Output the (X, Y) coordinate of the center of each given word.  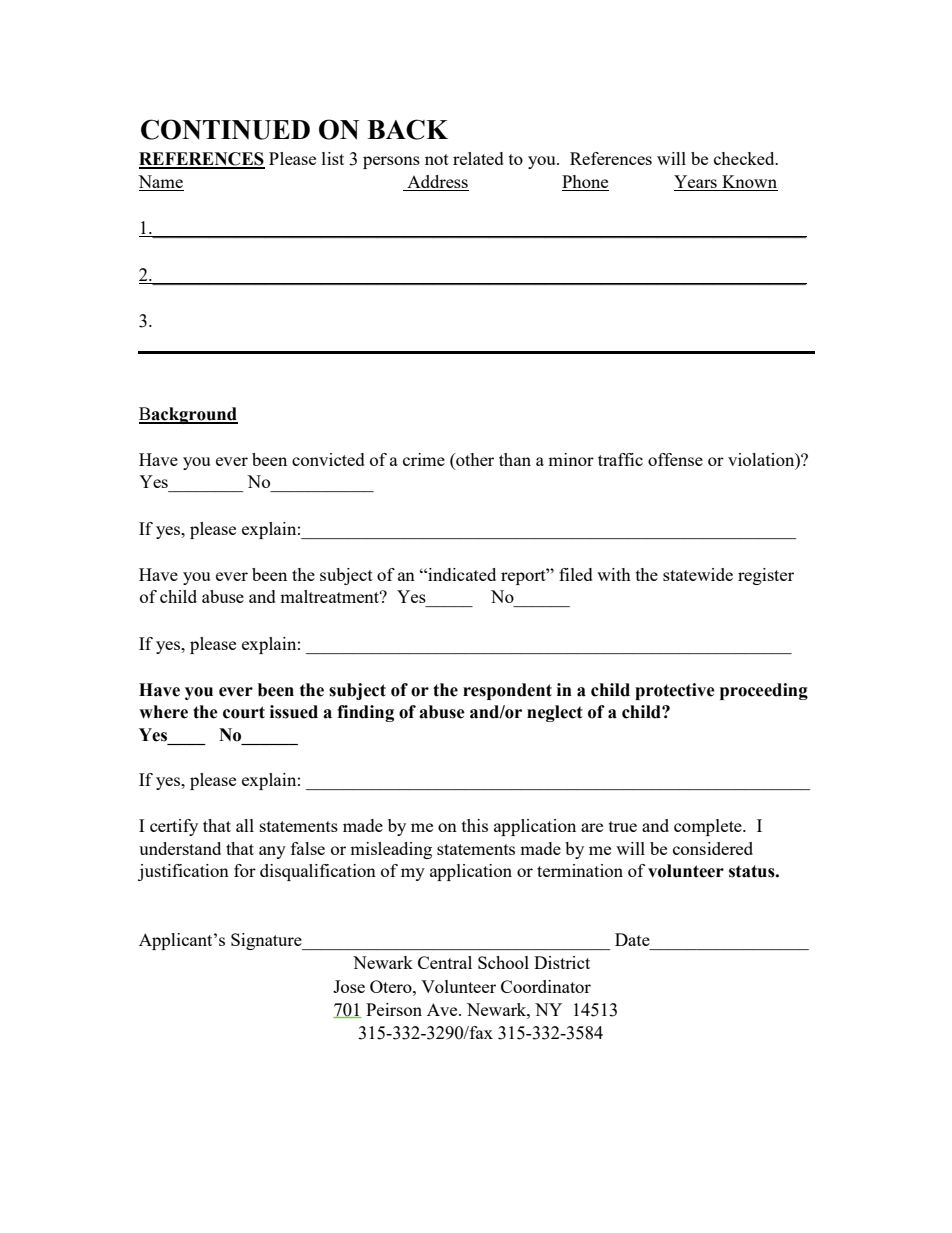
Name (161, 183)
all (245, 825)
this (475, 825)
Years (696, 183)
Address (437, 183)
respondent (507, 691)
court (244, 712)
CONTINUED (225, 129)
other (474, 461)
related (478, 158)
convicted (328, 459)
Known (749, 183)
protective (675, 691)
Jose (349, 986)
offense (675, 459)
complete (709, 827)
